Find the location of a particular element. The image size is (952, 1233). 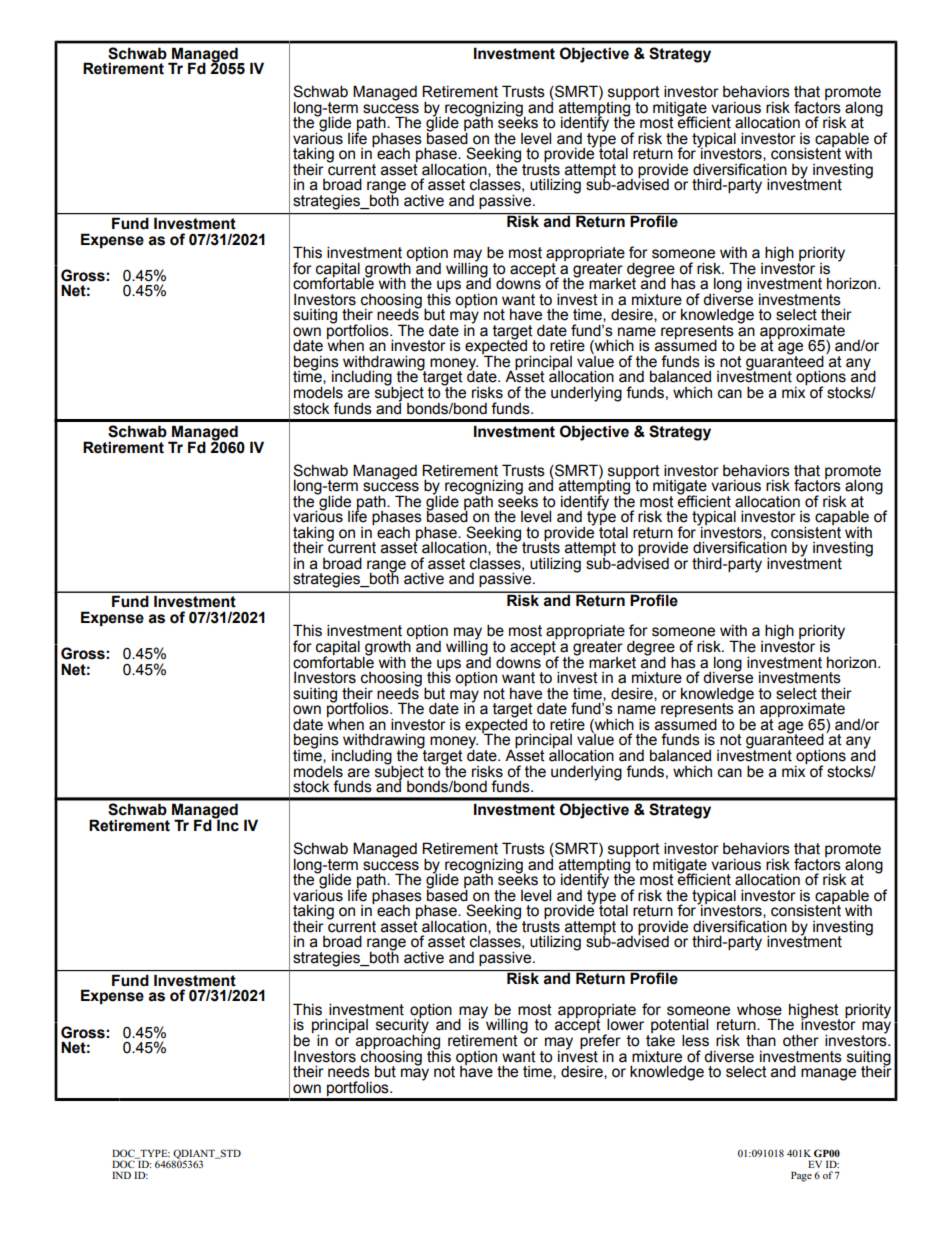

potential is located at coordinates (679, 1027).
